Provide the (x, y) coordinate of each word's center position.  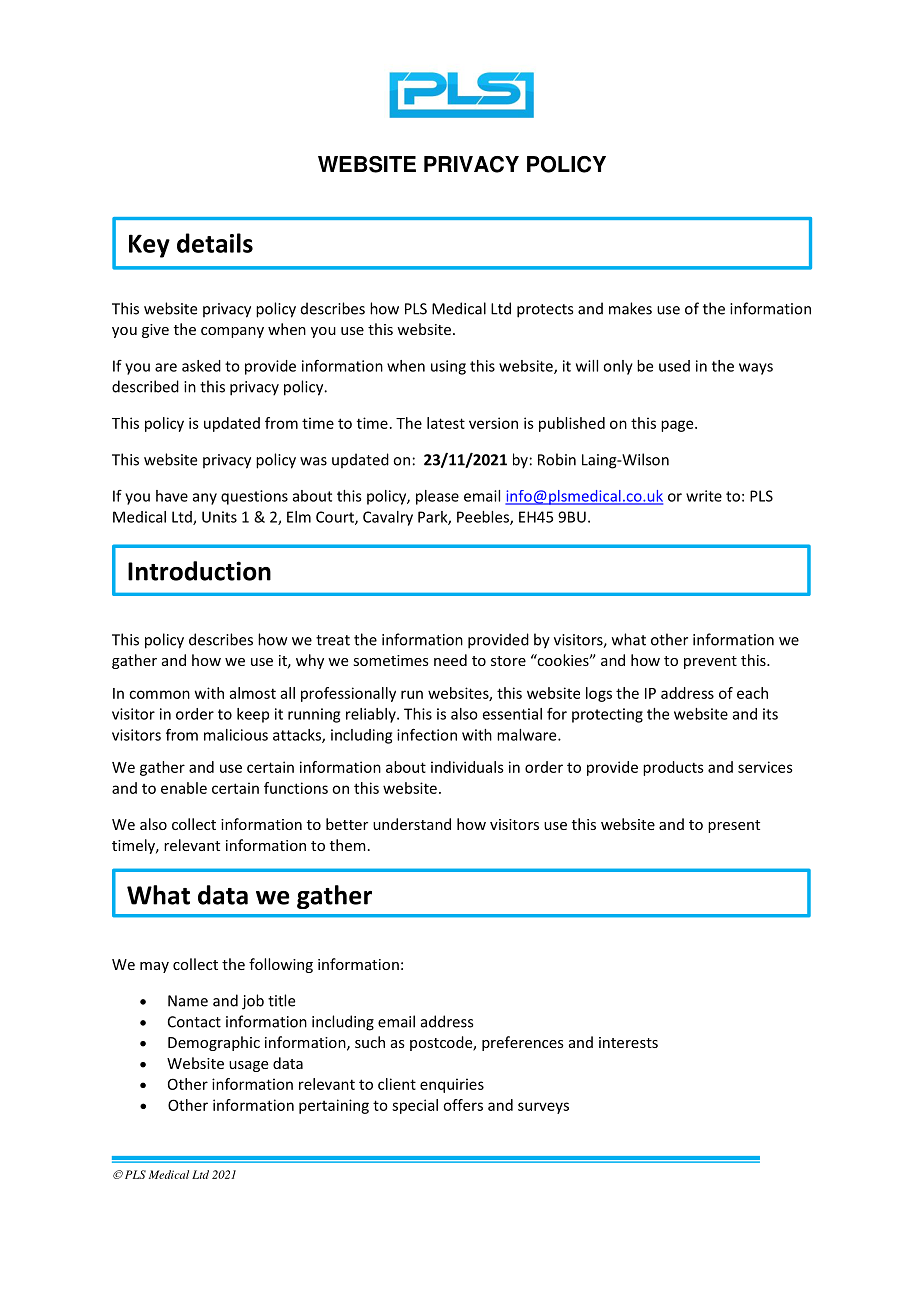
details (215, 243)
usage (248, 1066)
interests (628, 1042)
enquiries (452, 1085)
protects (545, 311)
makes (630, 308)
